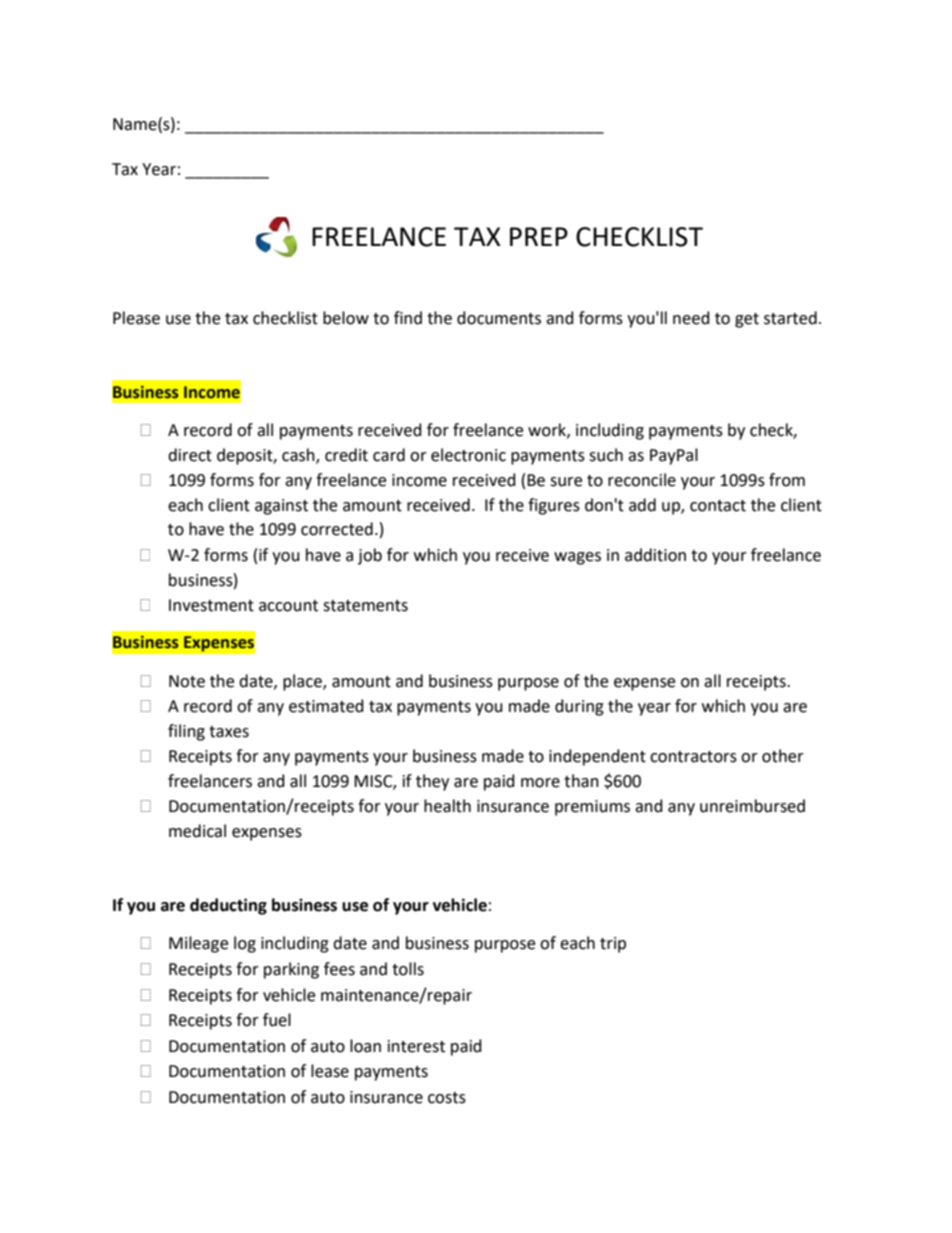 The image size is (952, 1233). What do you see at coordinates (281, 507) in the page?
I see `against` at bounding box center [281, 507].
